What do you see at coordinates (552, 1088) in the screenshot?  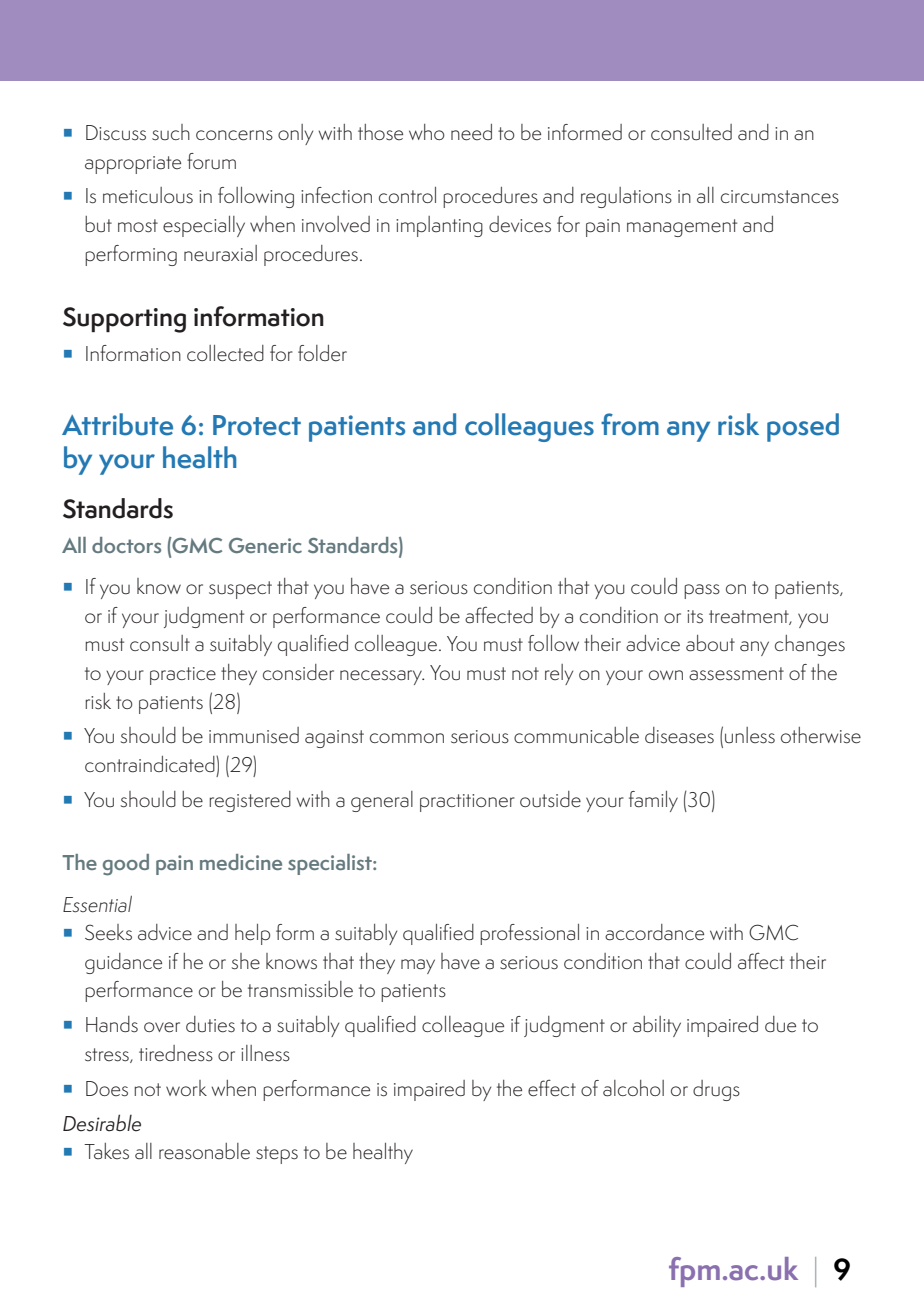 I see `effect` at bounding box center [552, 1088].
